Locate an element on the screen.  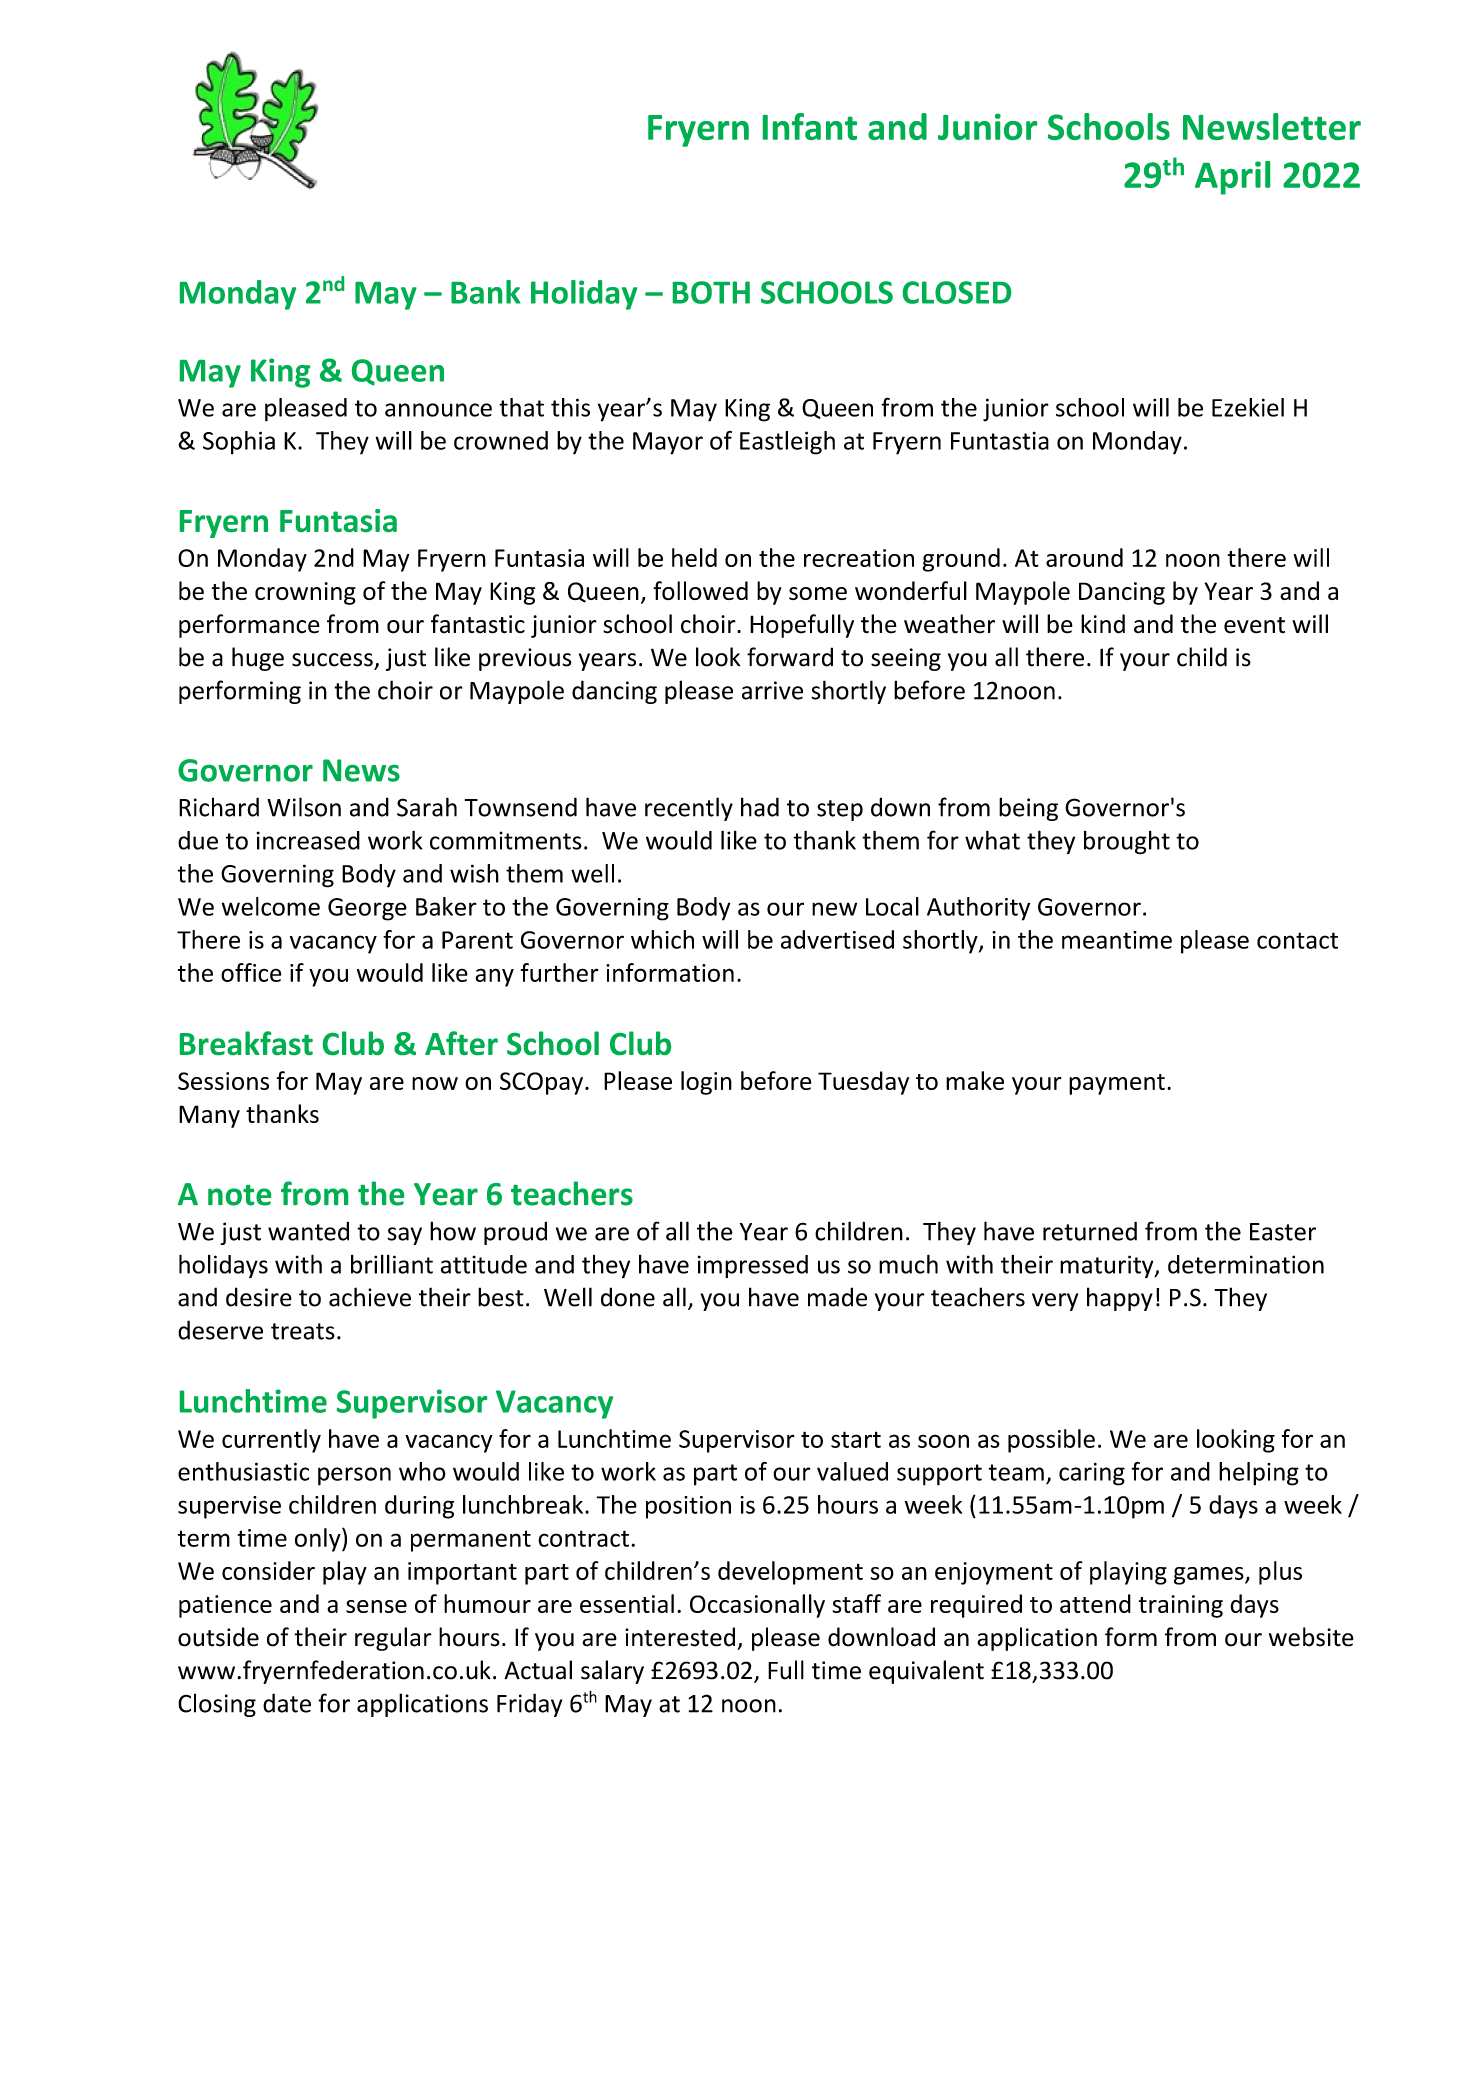
April is located at coordinates (1232, 178).
